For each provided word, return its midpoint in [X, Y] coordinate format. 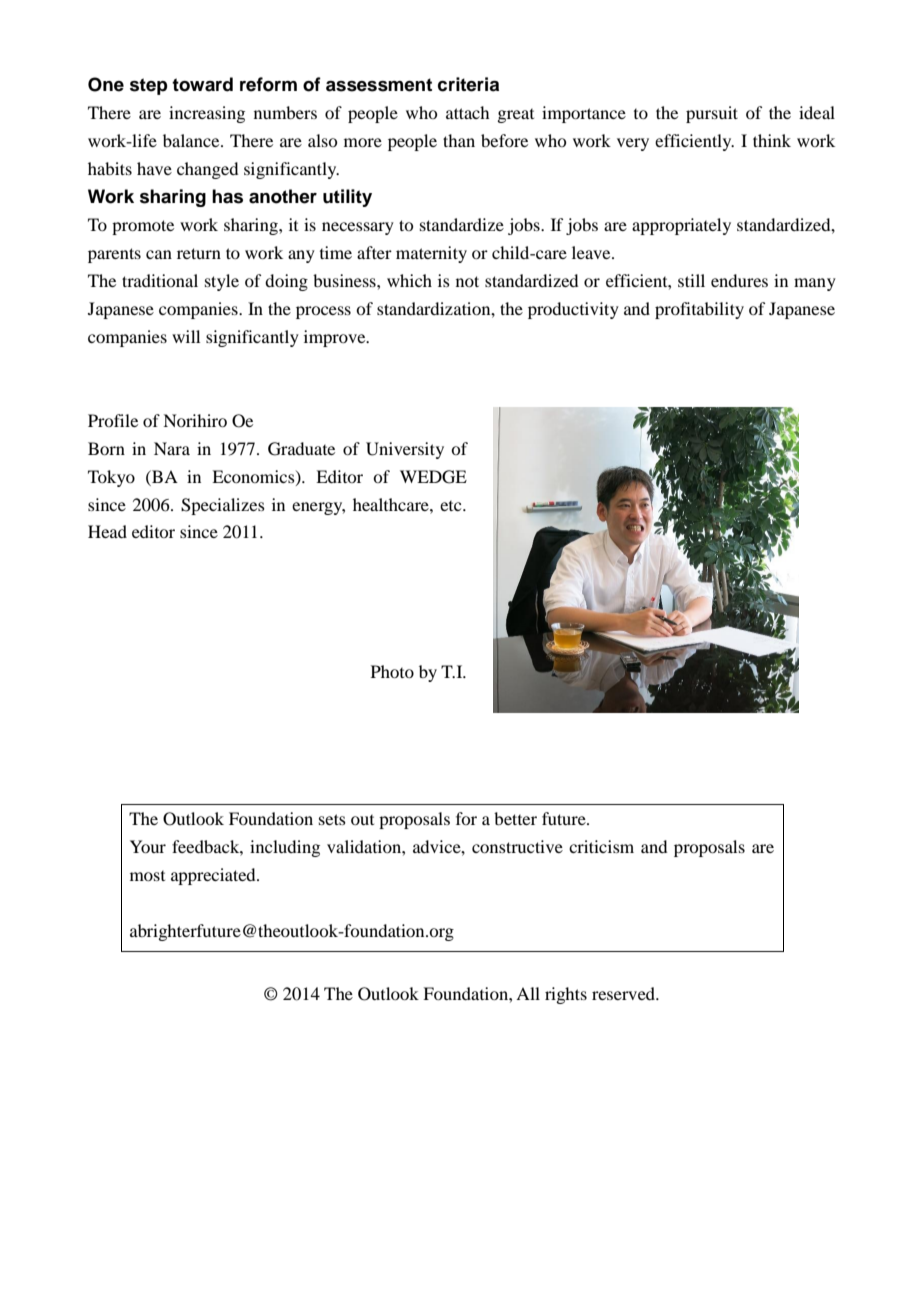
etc [452, 506]
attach [467, 112]
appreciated [214, 876]
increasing [207, 114]
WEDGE [433, 477]
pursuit [712, 114]
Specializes [223, 506]
